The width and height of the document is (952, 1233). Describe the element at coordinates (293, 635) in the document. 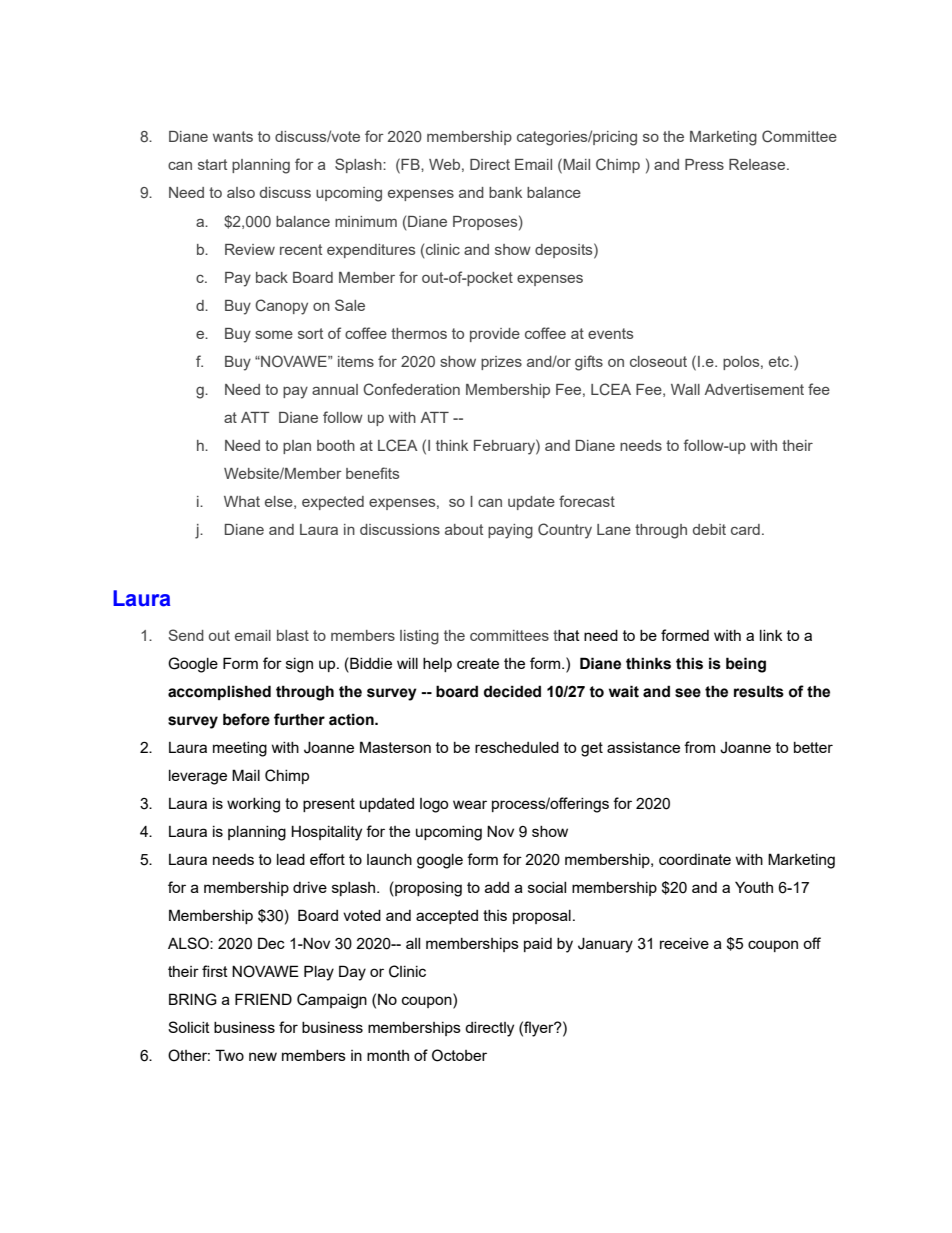

I see `blast` at that location.
